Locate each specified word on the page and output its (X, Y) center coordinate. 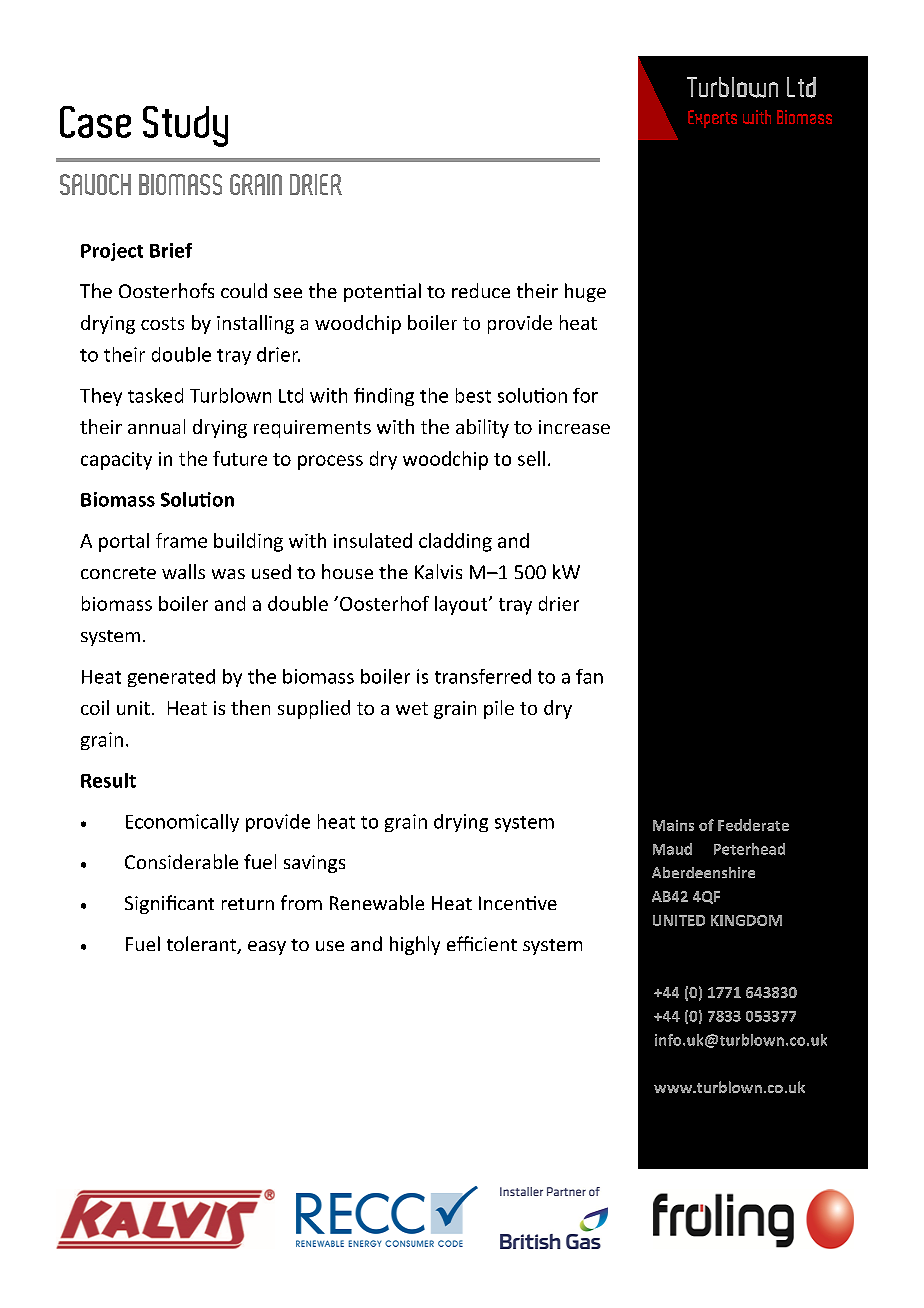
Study (185, 126)
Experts (712, 119)
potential (382, 292)
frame (181, 540)
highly (415, 945)
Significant (169, 904)
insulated (373, 540)
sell (531, 458)
